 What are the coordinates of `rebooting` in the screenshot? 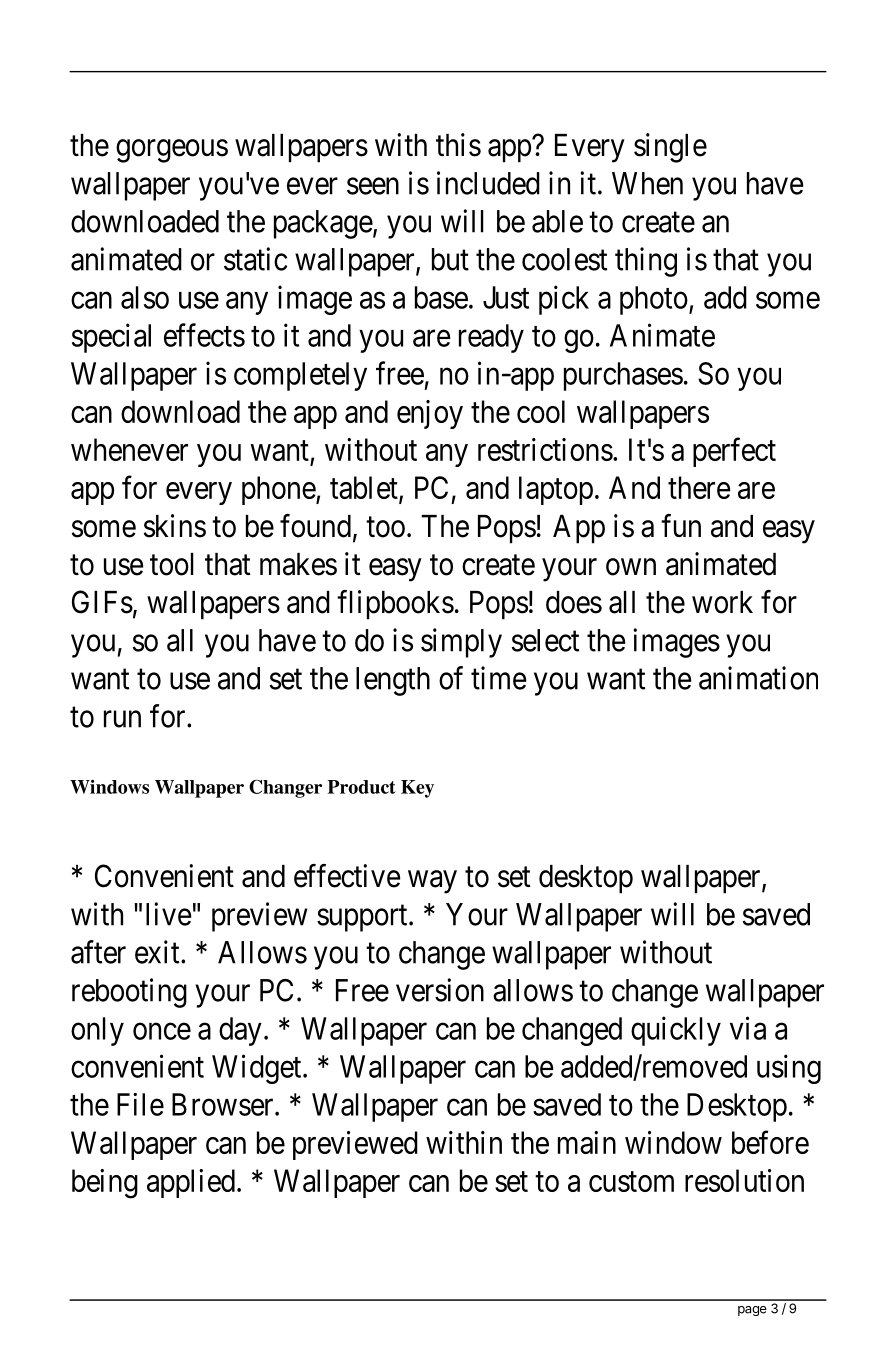 It's located at (129, 993).
